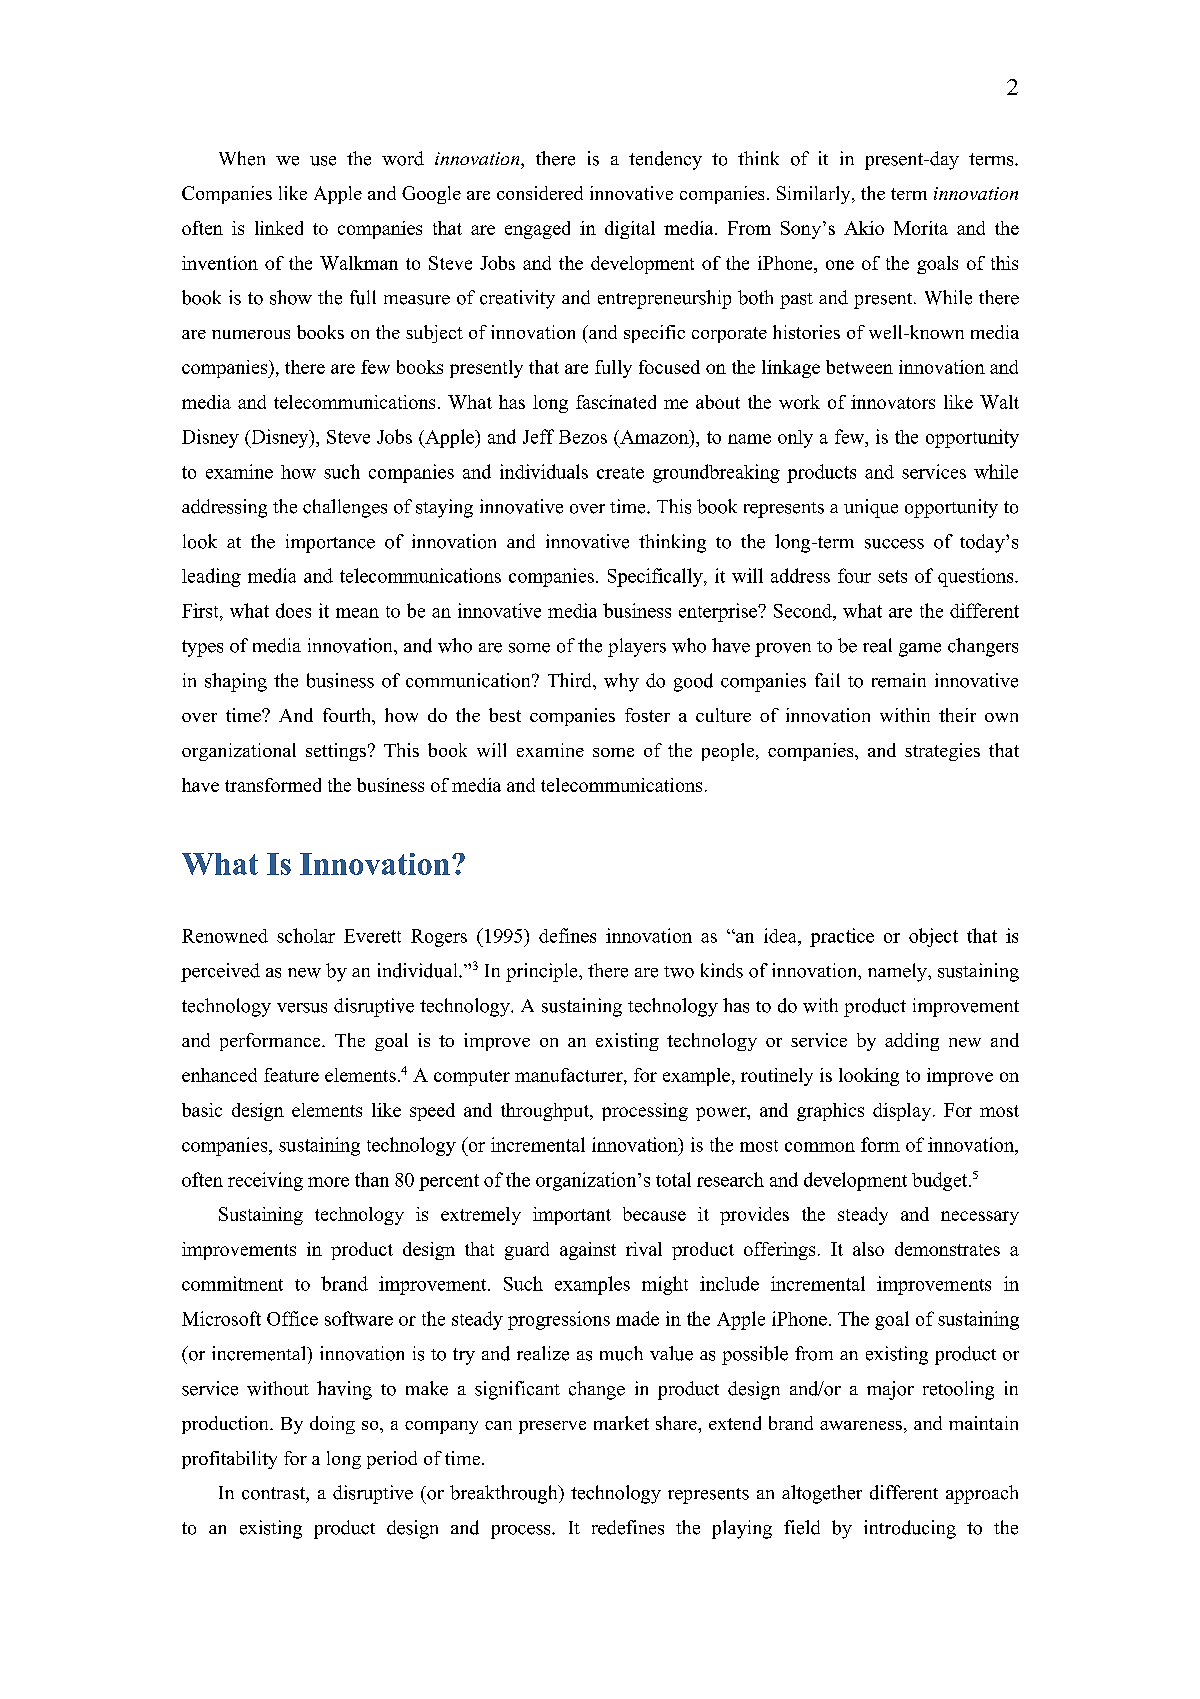  I want to click on digital, so click(630, 230).
